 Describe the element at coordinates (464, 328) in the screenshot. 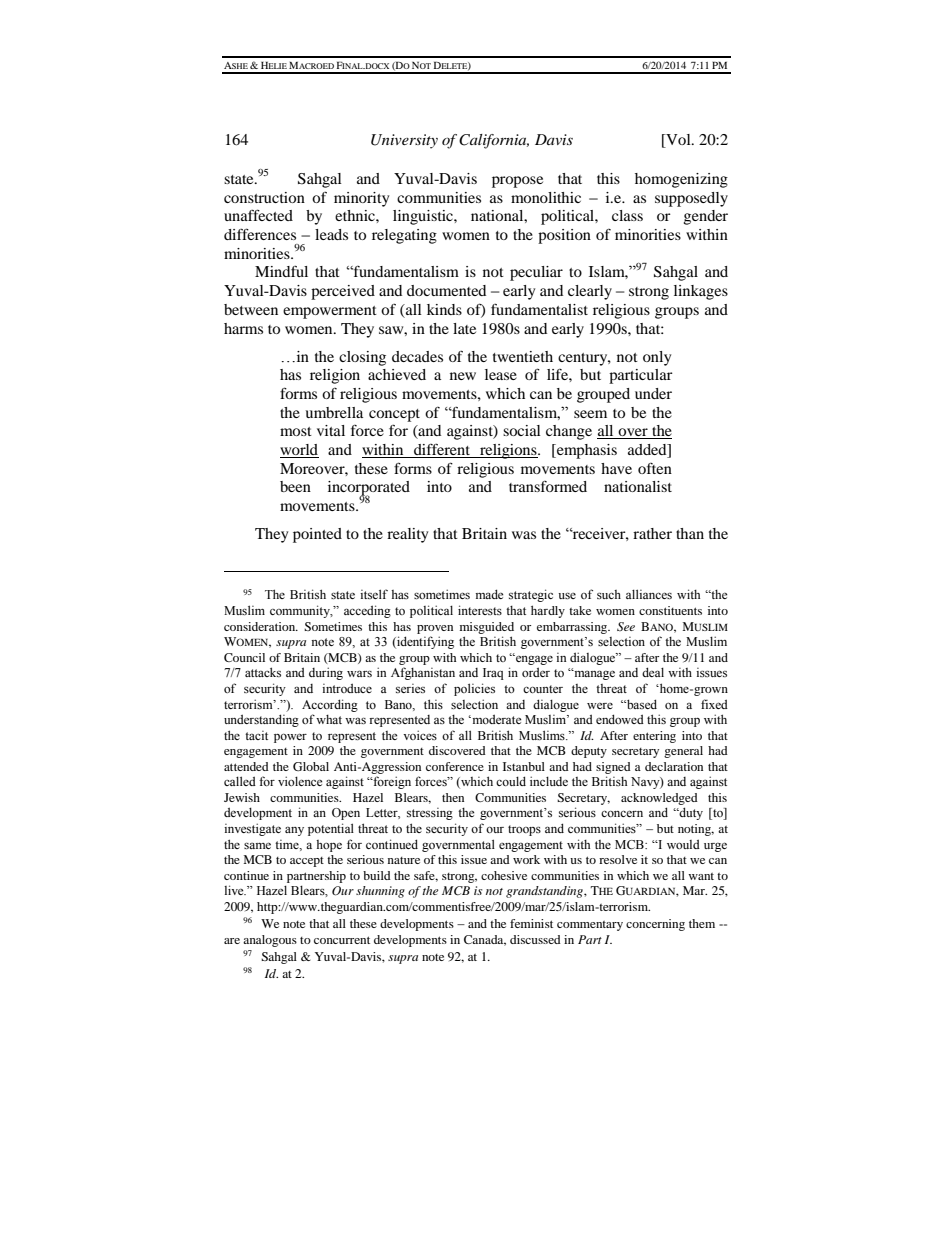

I see `late` at that location.
